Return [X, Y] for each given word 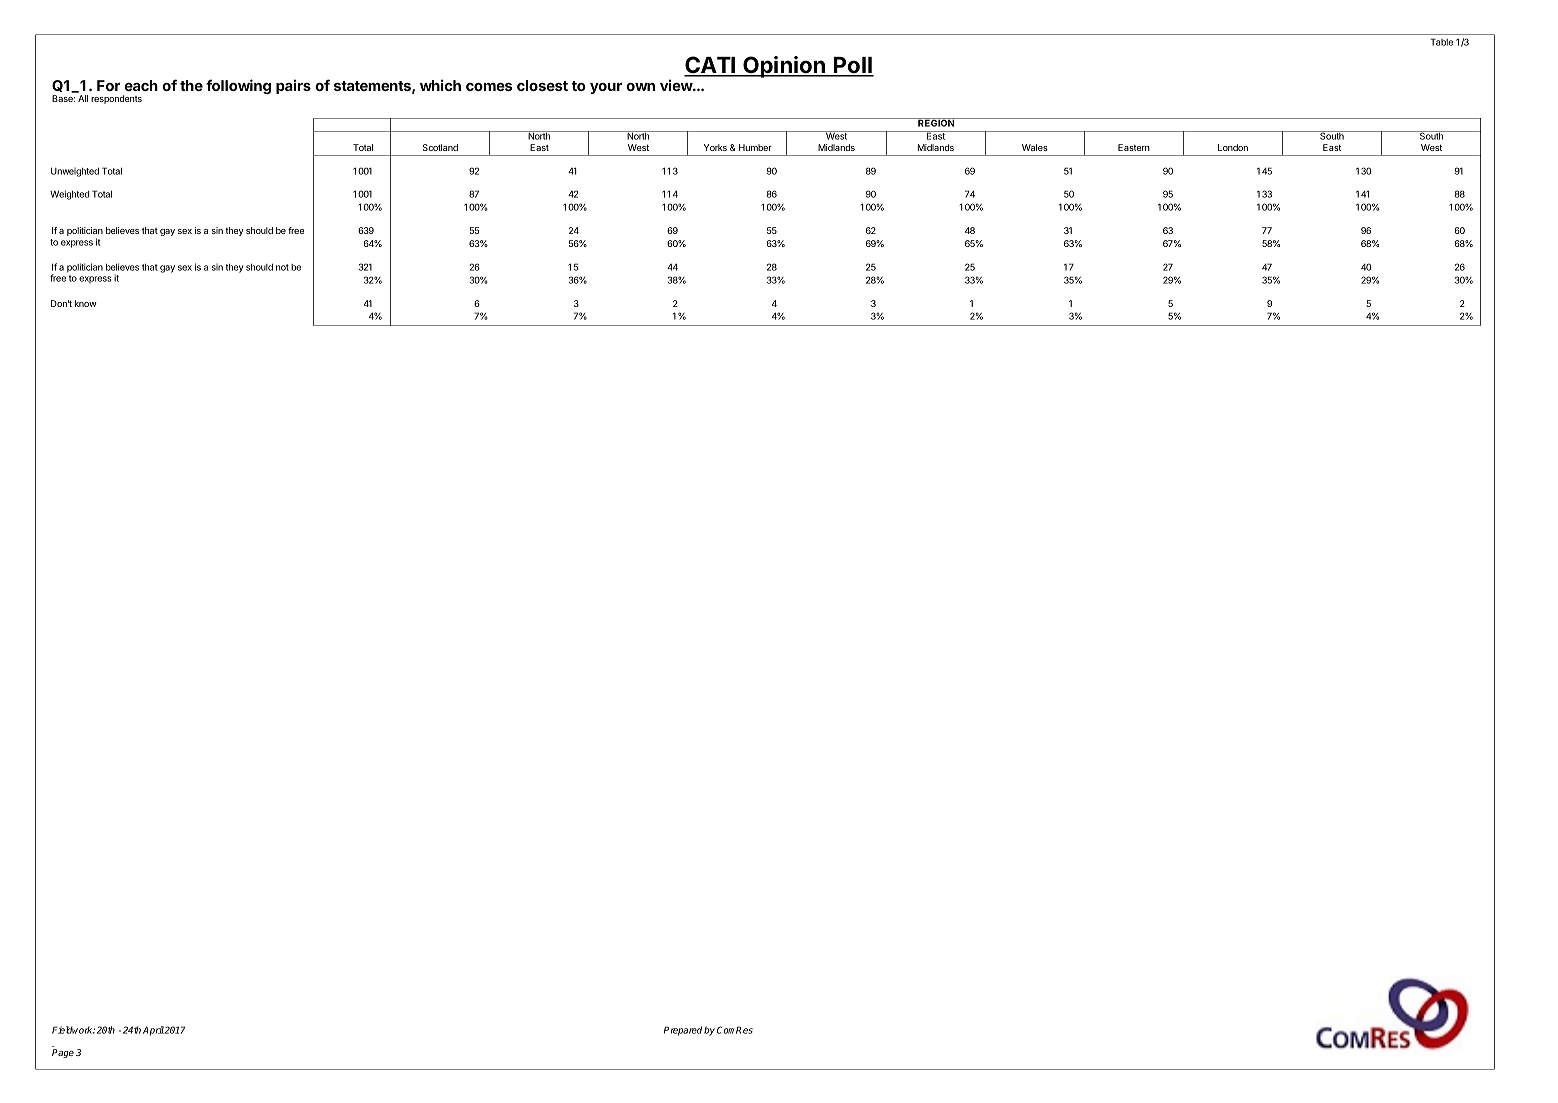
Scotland [440, 147]
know [86, 303]
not [282, 267]
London [1233, 147]
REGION [936, 122]
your [606, 88]
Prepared [683, 1031]
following [238, 86]
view [677, 85]
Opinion [784, 67]
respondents [116, 99]
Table [1441, 42]
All [83, 98]
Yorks [715, 147]
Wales [1035, 147]
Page [63, 1053]
